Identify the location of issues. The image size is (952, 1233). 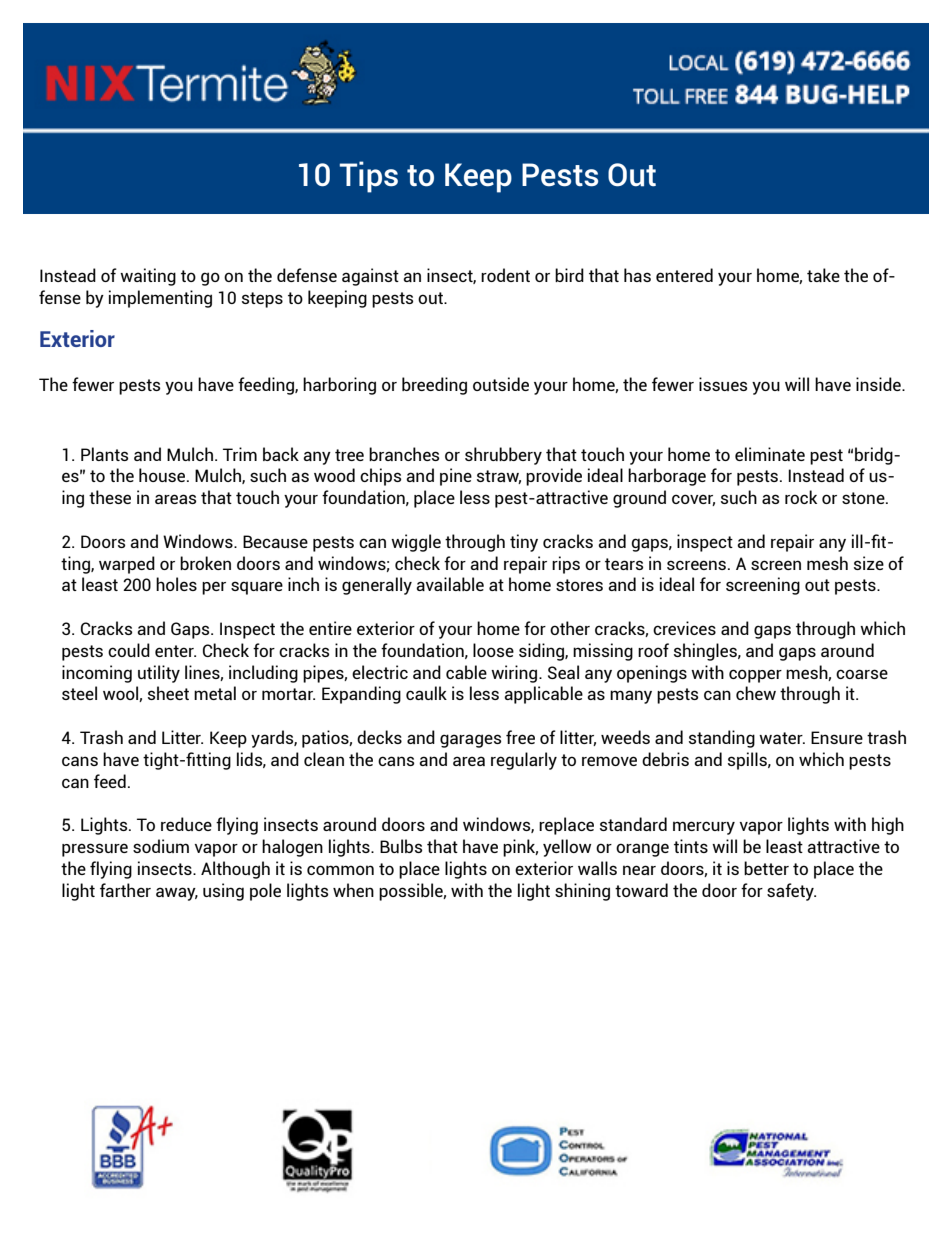
(723, 384).
